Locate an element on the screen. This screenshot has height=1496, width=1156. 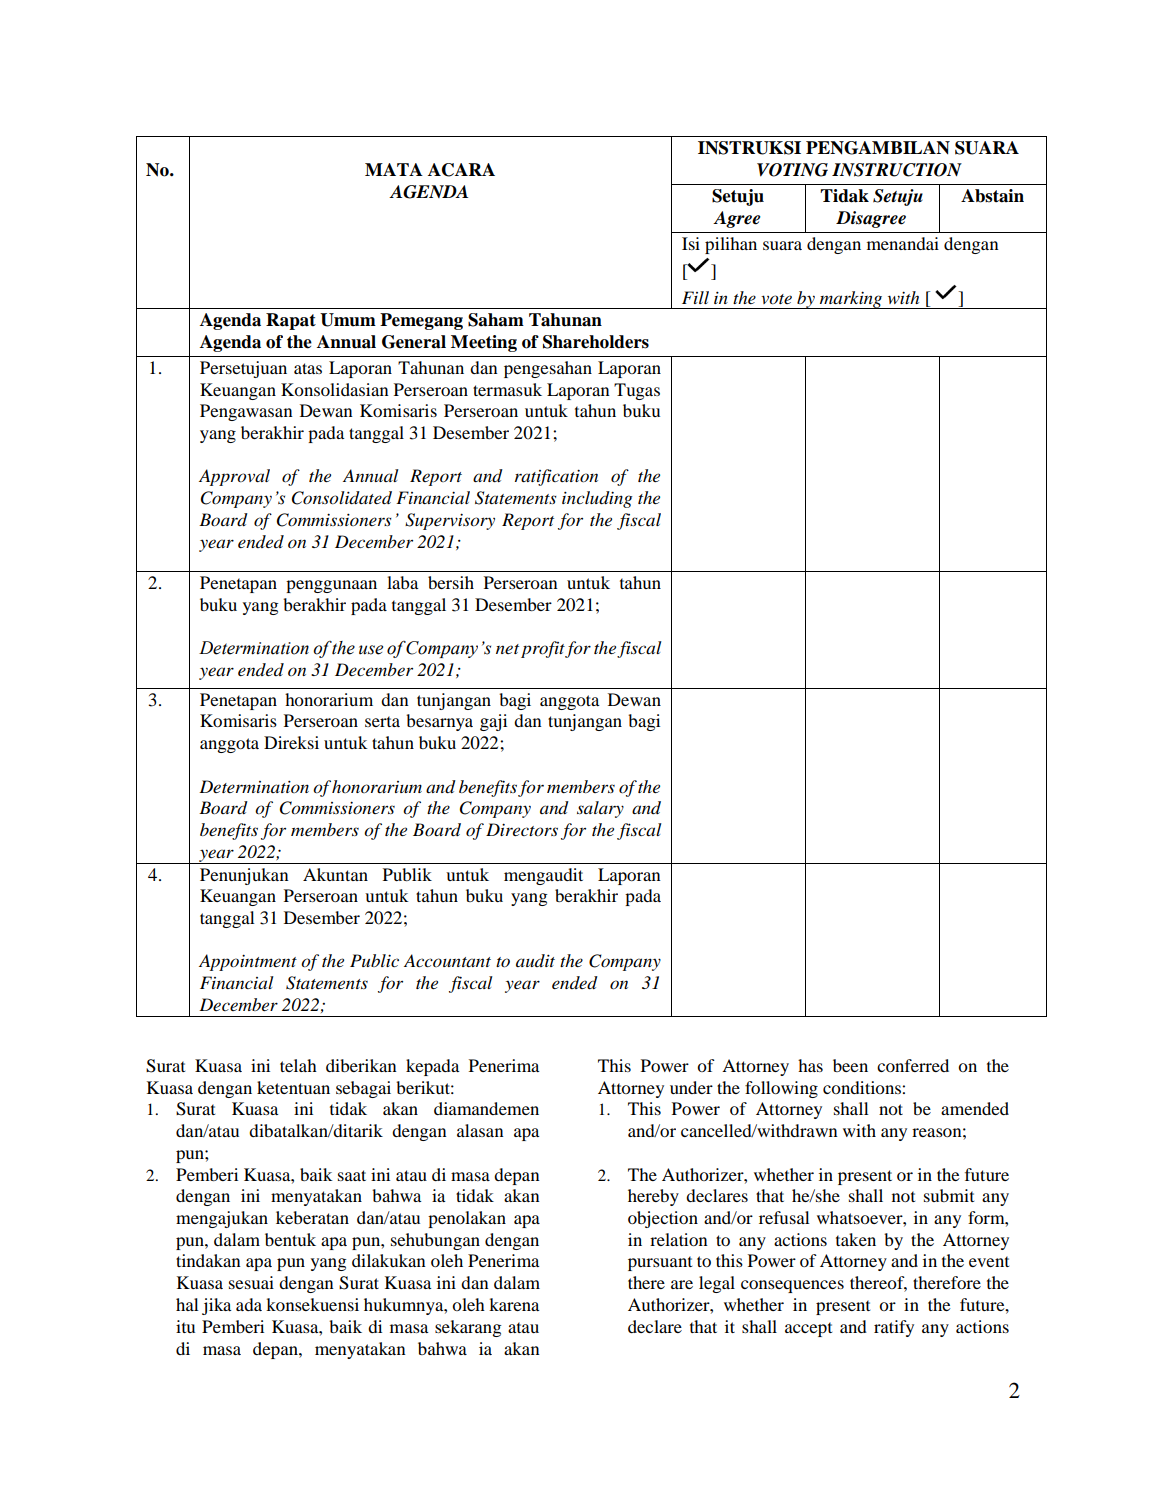
profit is located at coordinates (543, 649).
